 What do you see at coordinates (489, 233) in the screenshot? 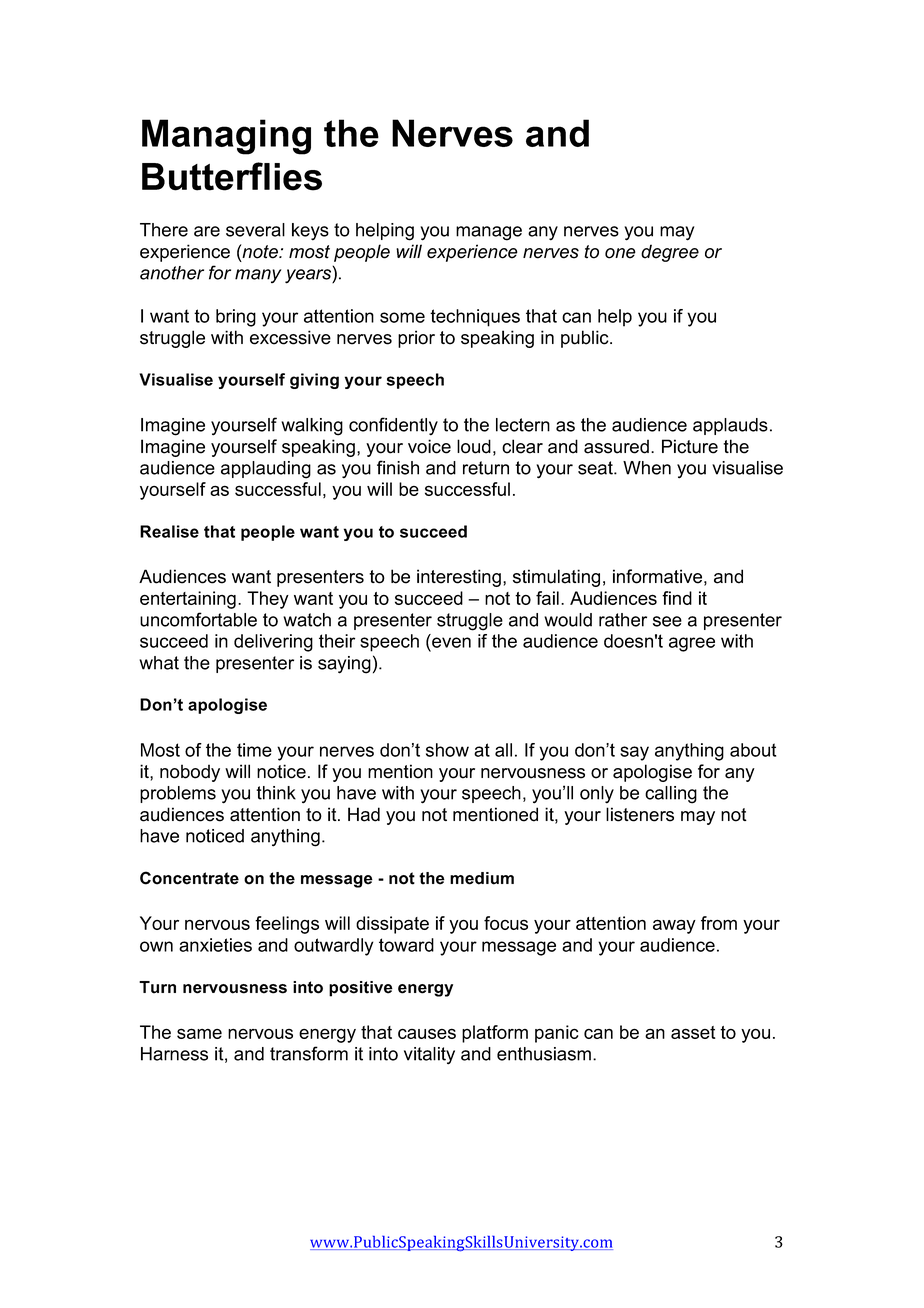
I see `manage` at bounding box center [489, 233].
